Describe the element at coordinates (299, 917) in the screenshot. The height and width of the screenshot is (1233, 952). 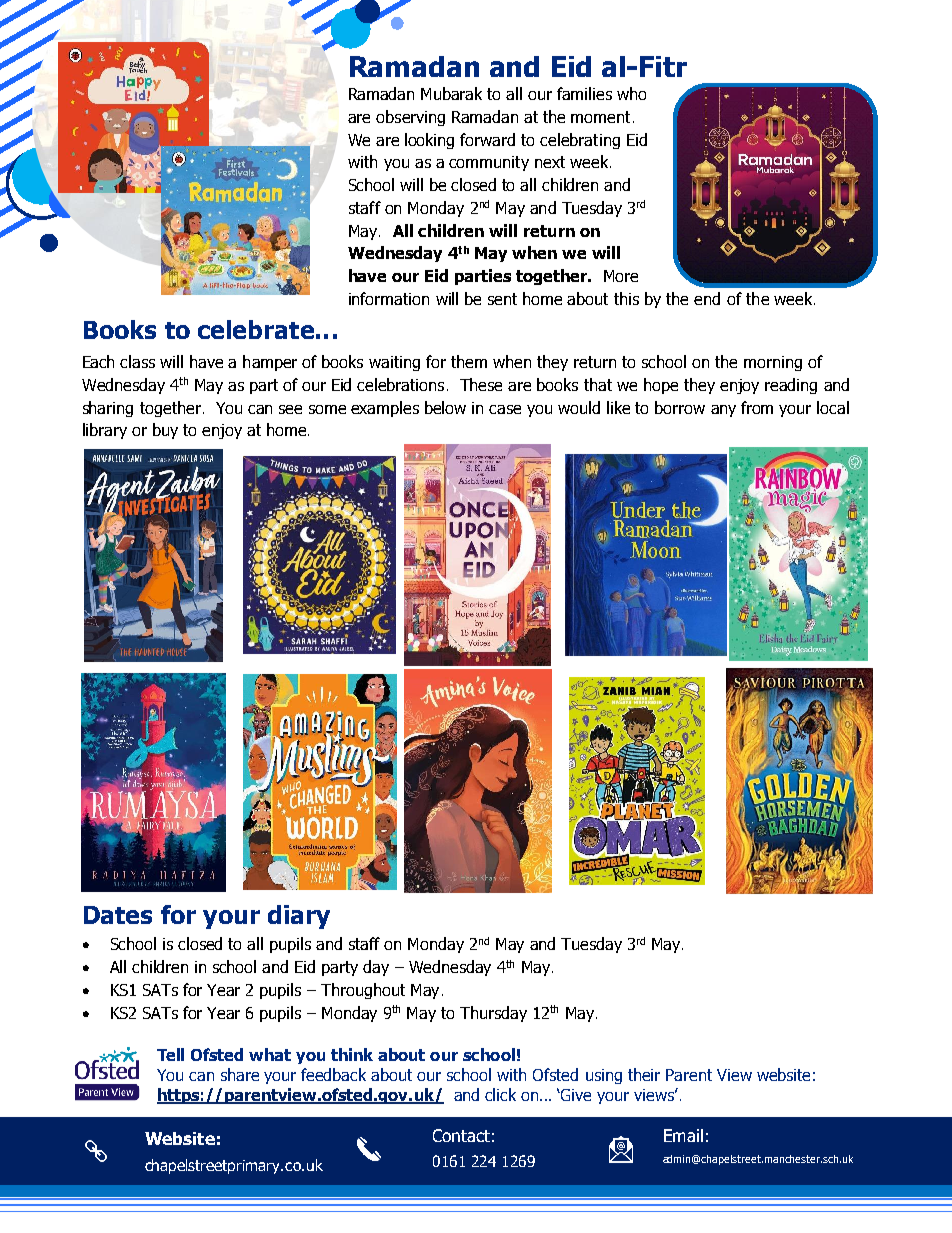
I see `diary` at that location.
